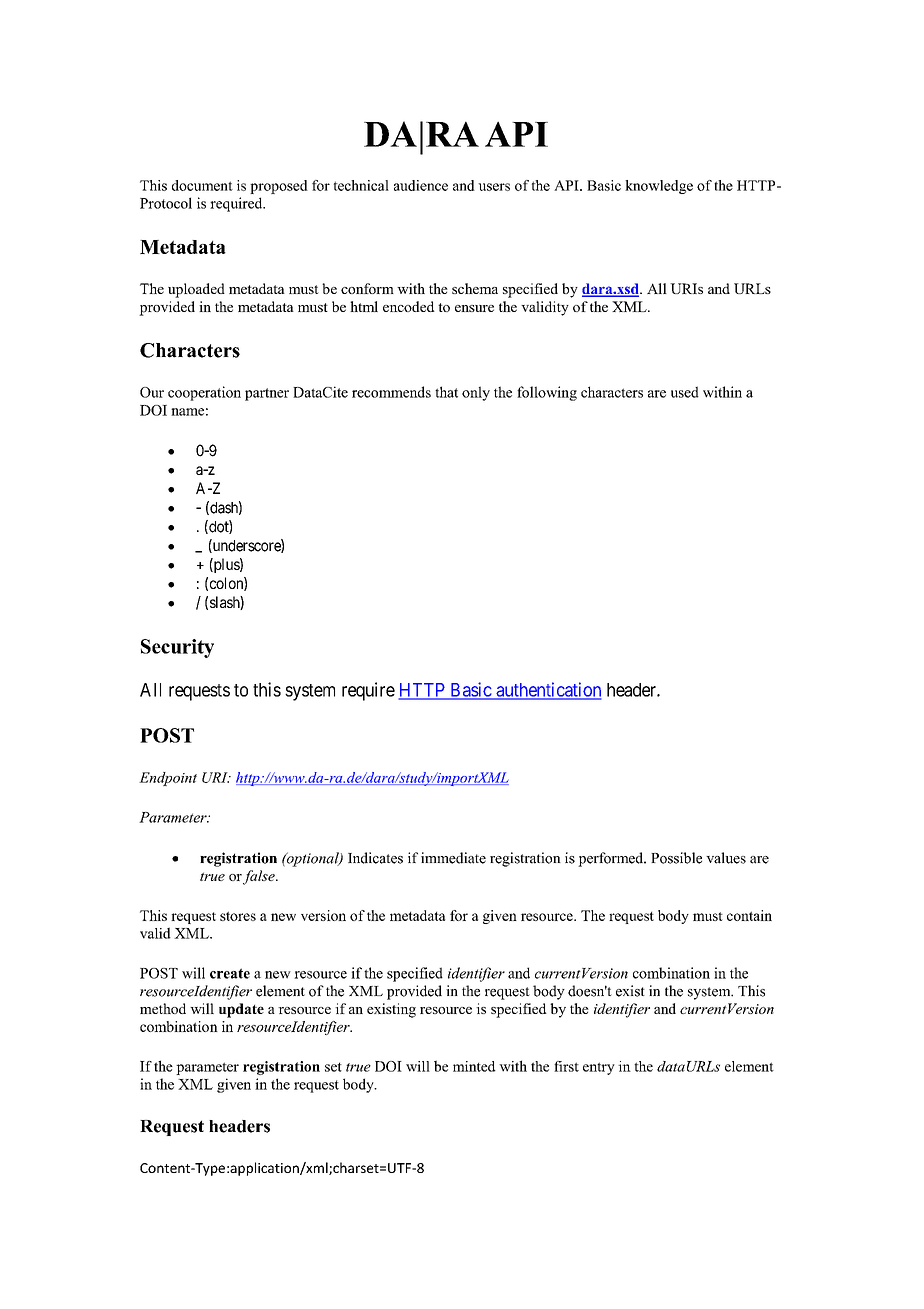  I want to click on document, so click(202, 185).
